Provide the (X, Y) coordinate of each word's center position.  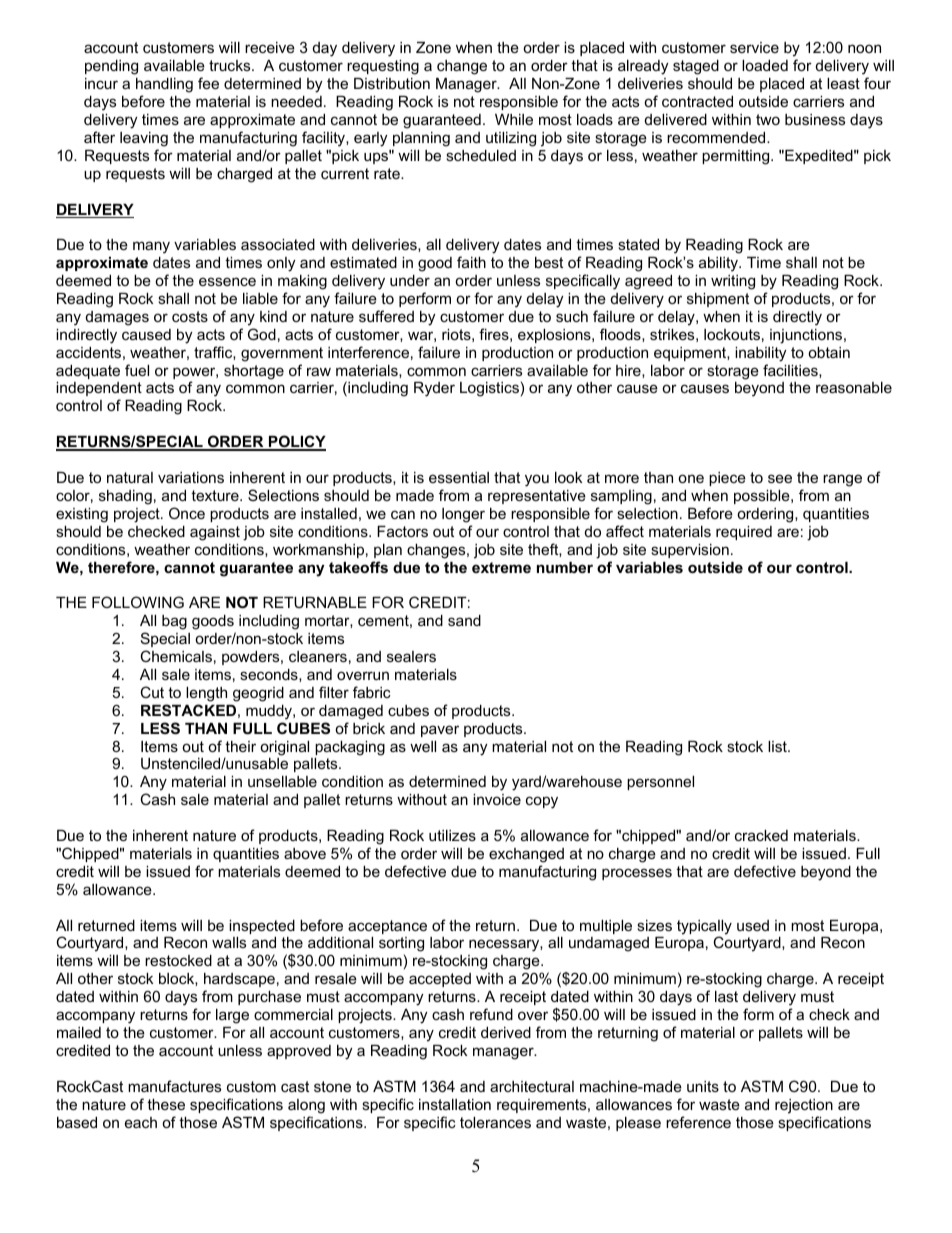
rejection (804, 1106)
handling (164, 85)
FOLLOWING (138, 602)
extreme (501, 567)
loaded (765, 65)
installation (455, 1104)
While (514, 119)
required (744, 533)
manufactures (174, 1086)
